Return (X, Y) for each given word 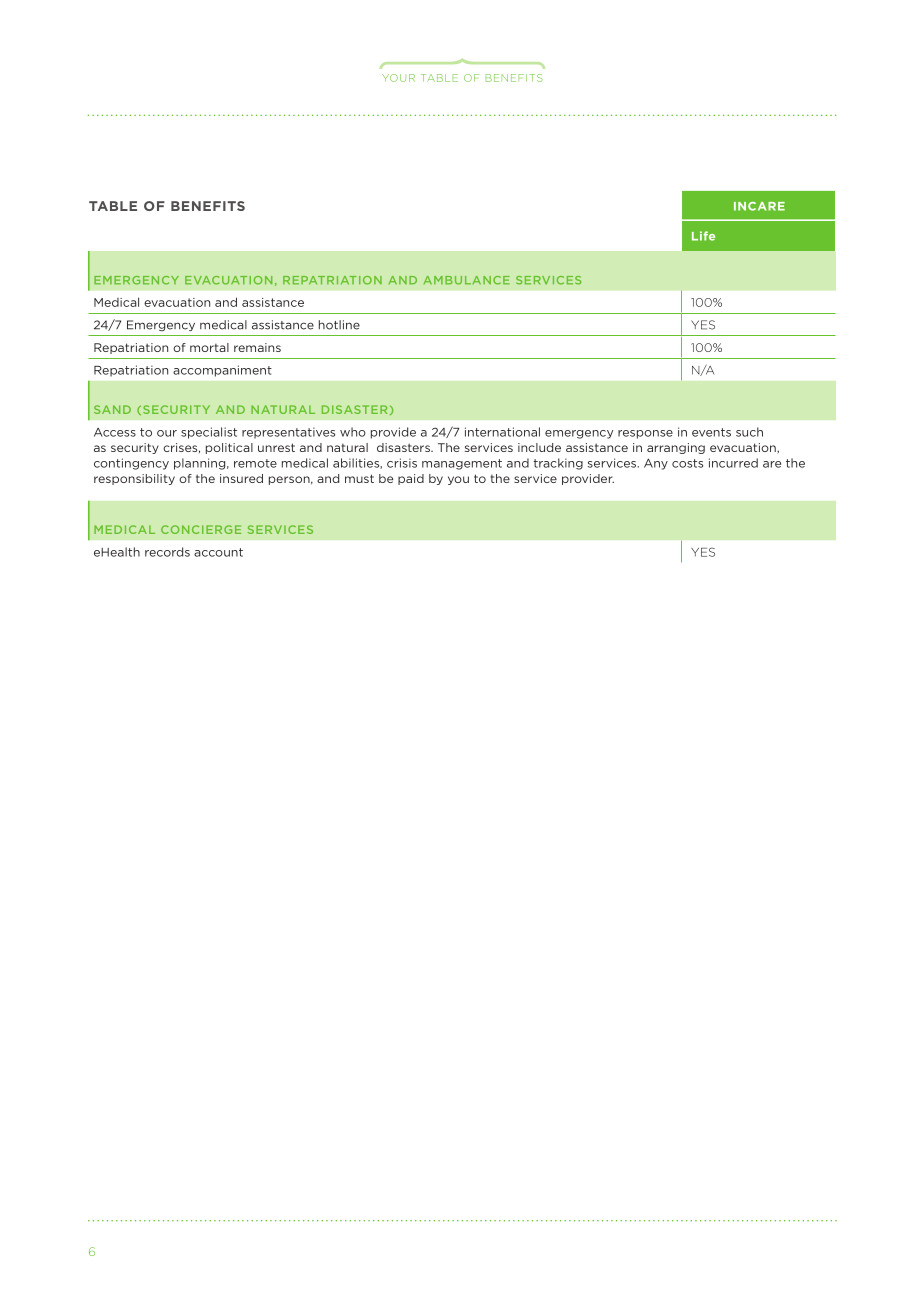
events (711, 432)
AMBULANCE (467, 280)
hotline (339, 325)
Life (703, 236)
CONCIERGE (201, 529)
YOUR (398, 78)
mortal (209, 347)
